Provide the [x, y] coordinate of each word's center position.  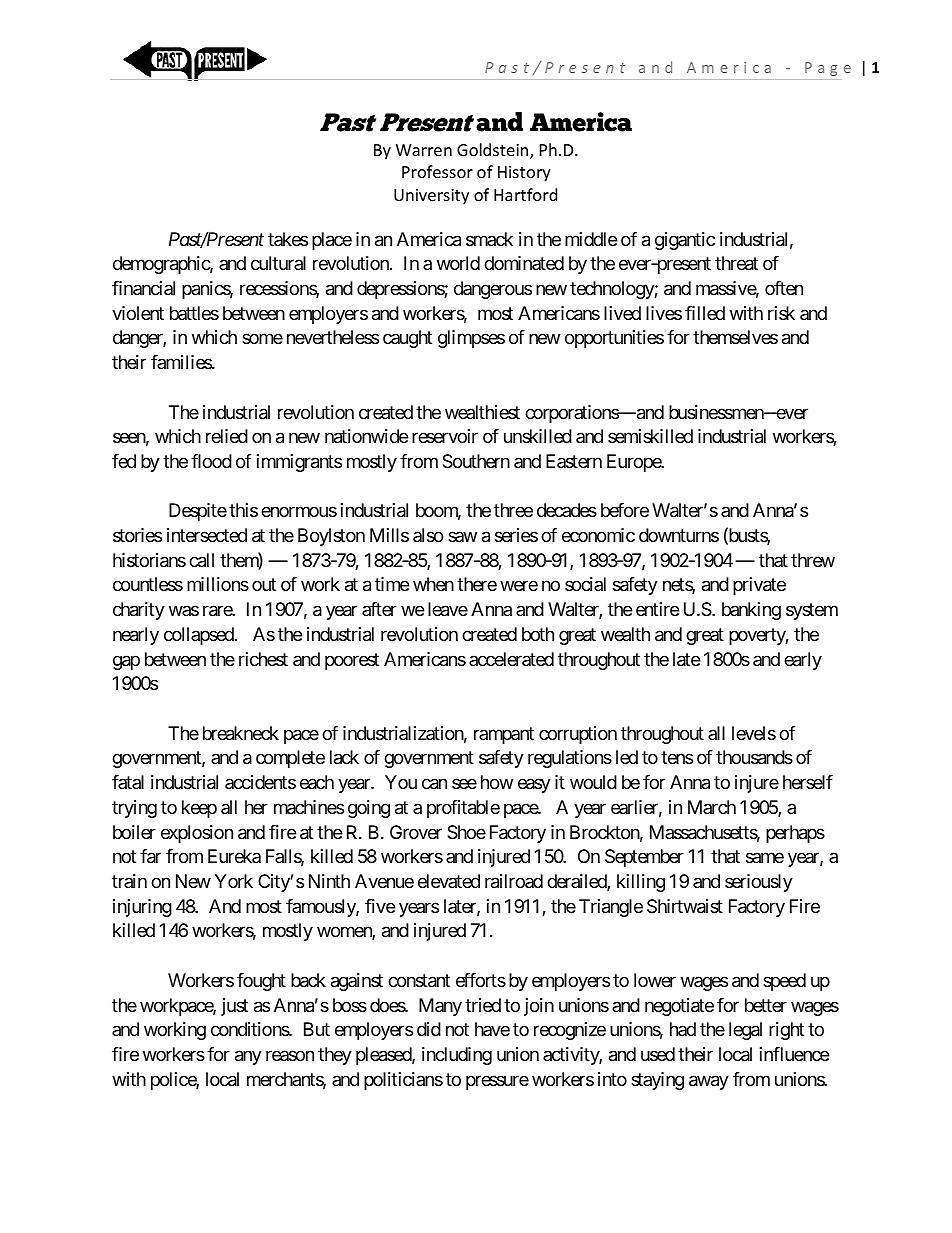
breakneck [241, 733]
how [497, 782]
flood [211, 461]
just [234, 1007]
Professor [437, 171]
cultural [278, 263]
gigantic [685, 241]
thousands [754, 757]
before [625, 510]
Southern [476, 461]
